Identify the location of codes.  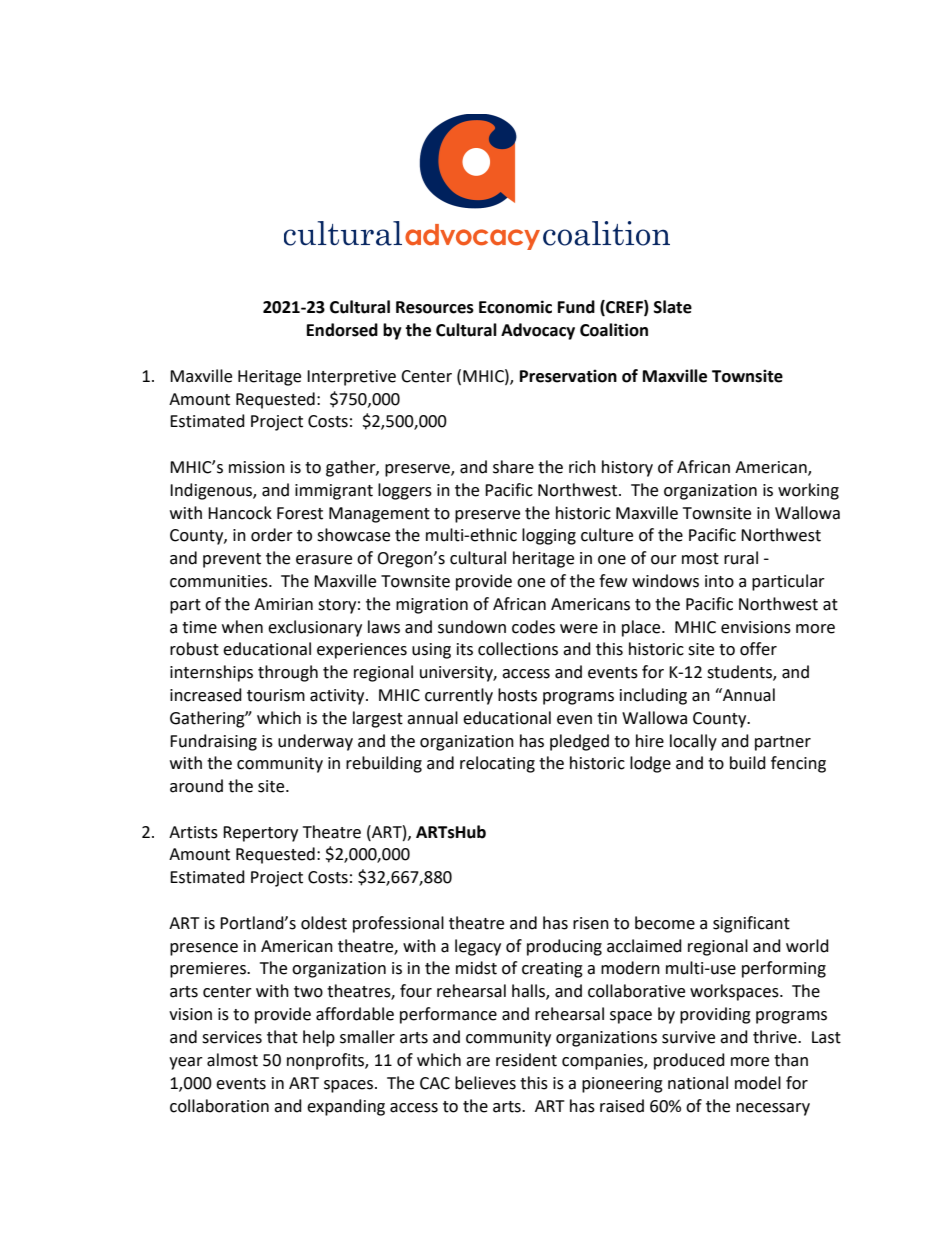
(533, 627).
